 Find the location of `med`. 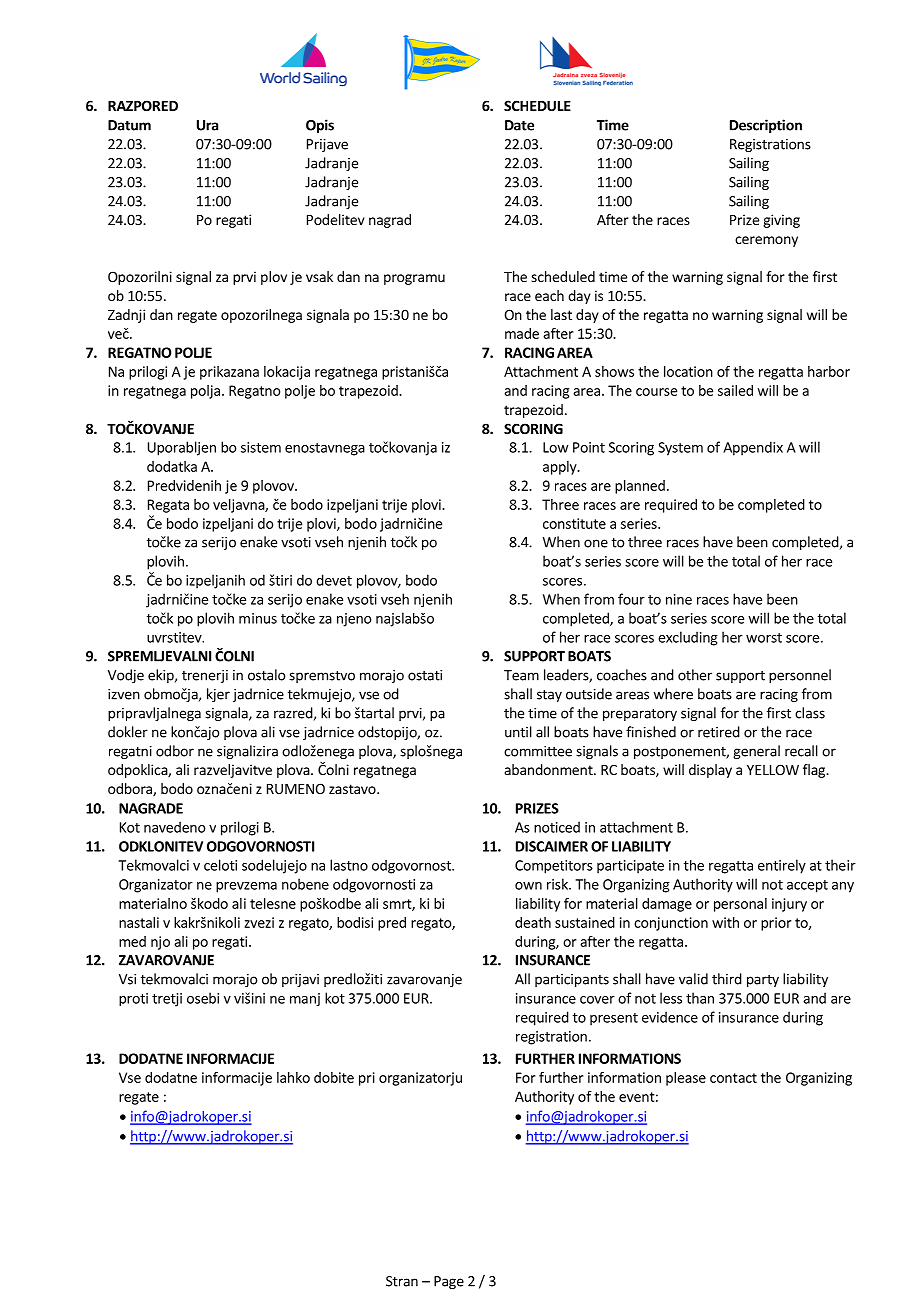

med is located at coordinates (132, 941).
